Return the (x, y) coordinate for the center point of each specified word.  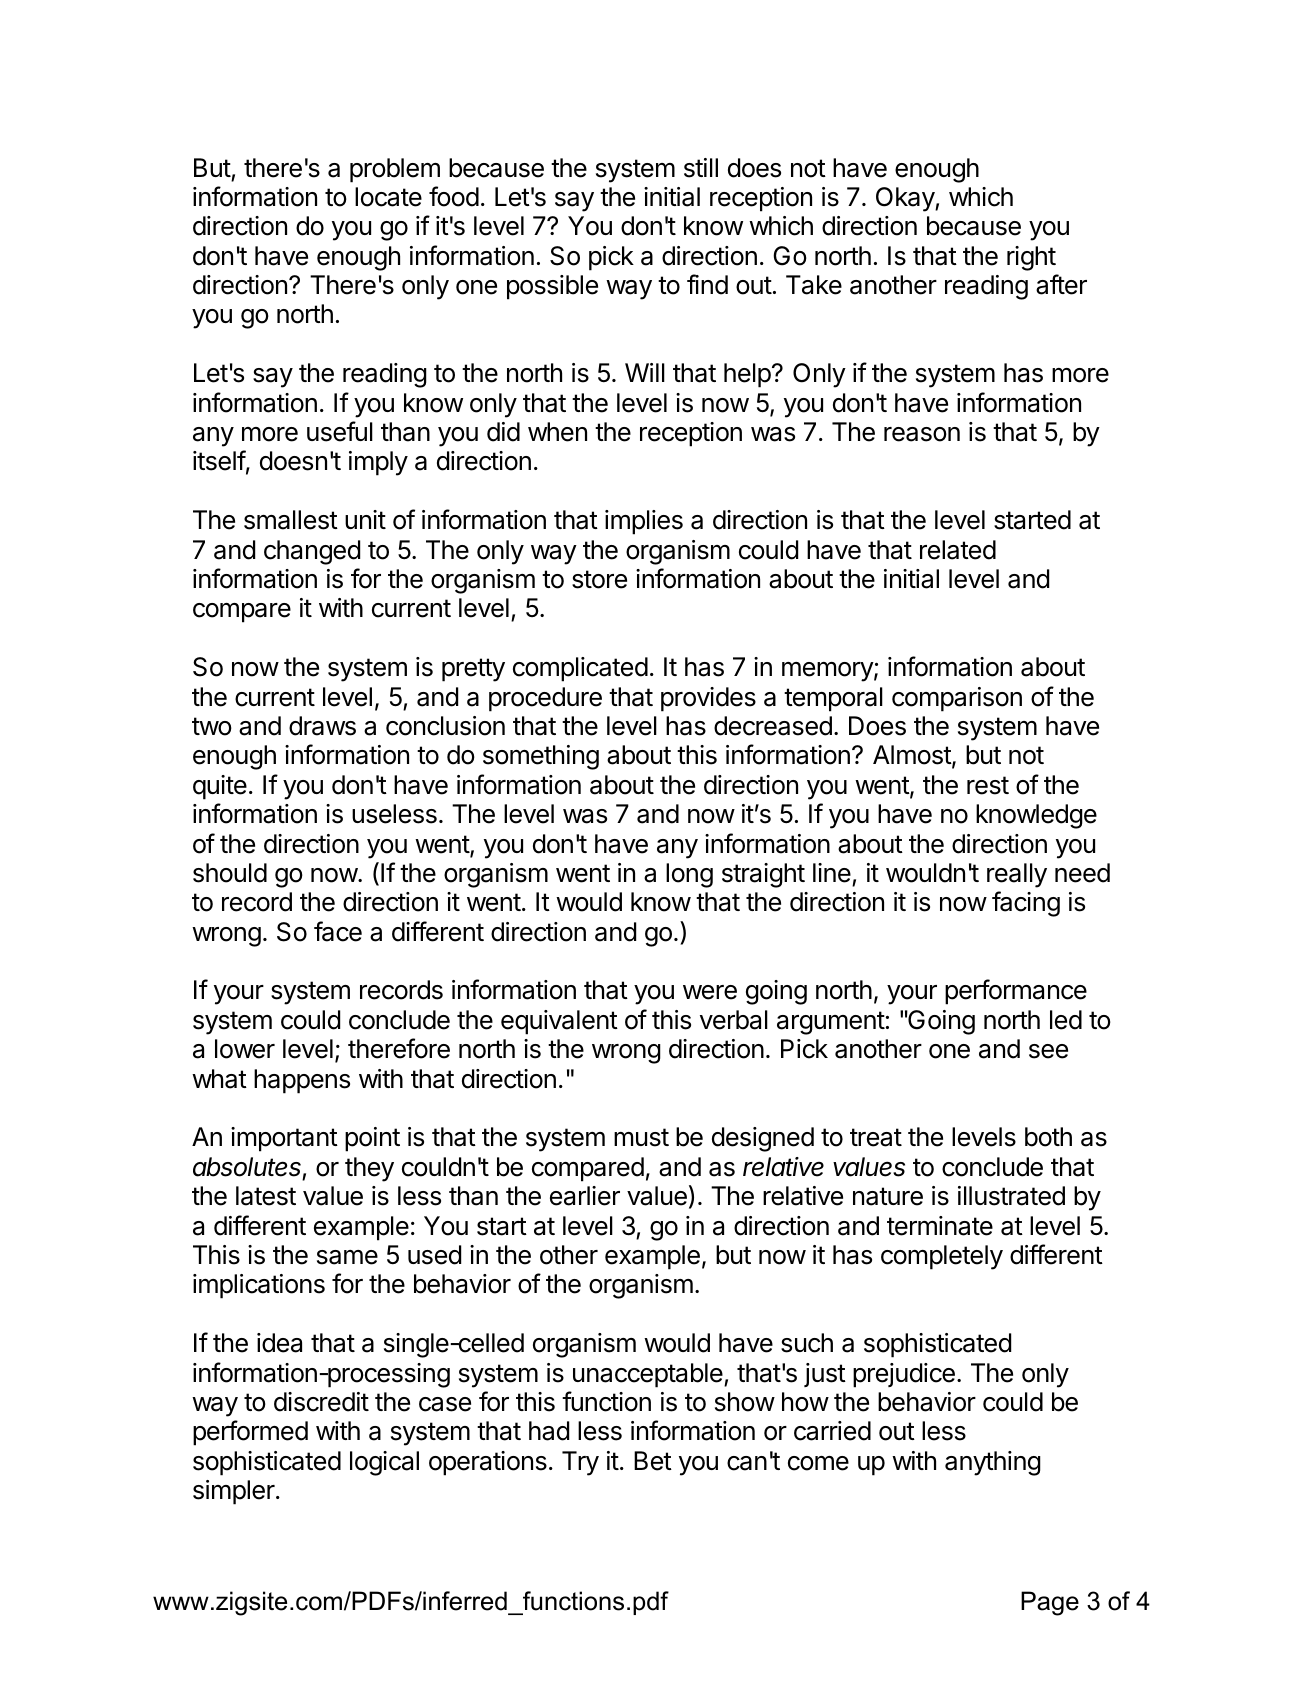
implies (644, 522)
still (701, 168)
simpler (235, 1492)
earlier (585, 1196)
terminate (940, 1226)
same (347, 1257)
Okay (906, 199)
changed (312, 552)
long (689, 875)
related (958, 550)
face (338, 931)
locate (388, 197)
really (1017, 875)
